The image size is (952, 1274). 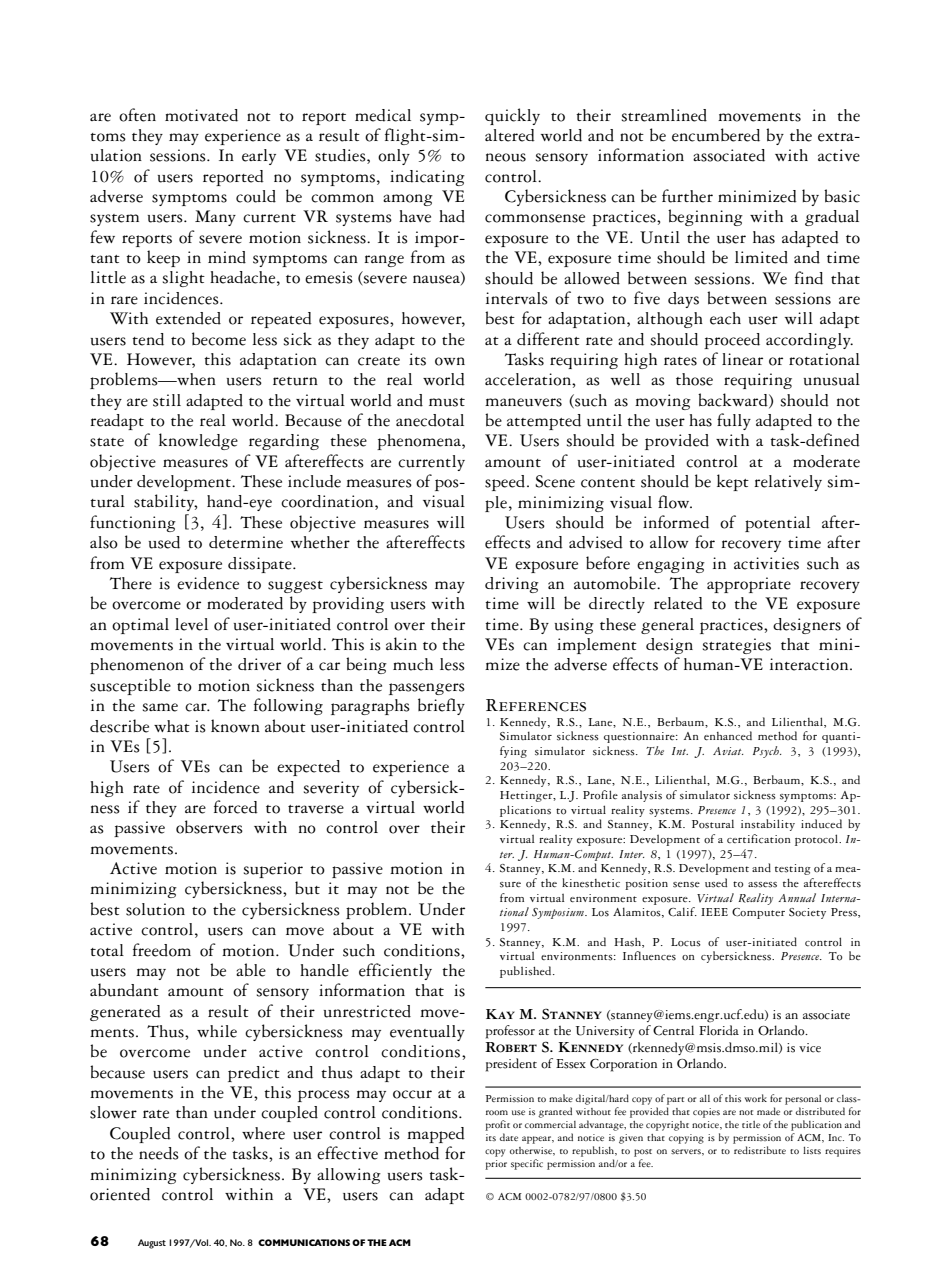 I want to click on redistribute, so click(x=760, y=1150).
